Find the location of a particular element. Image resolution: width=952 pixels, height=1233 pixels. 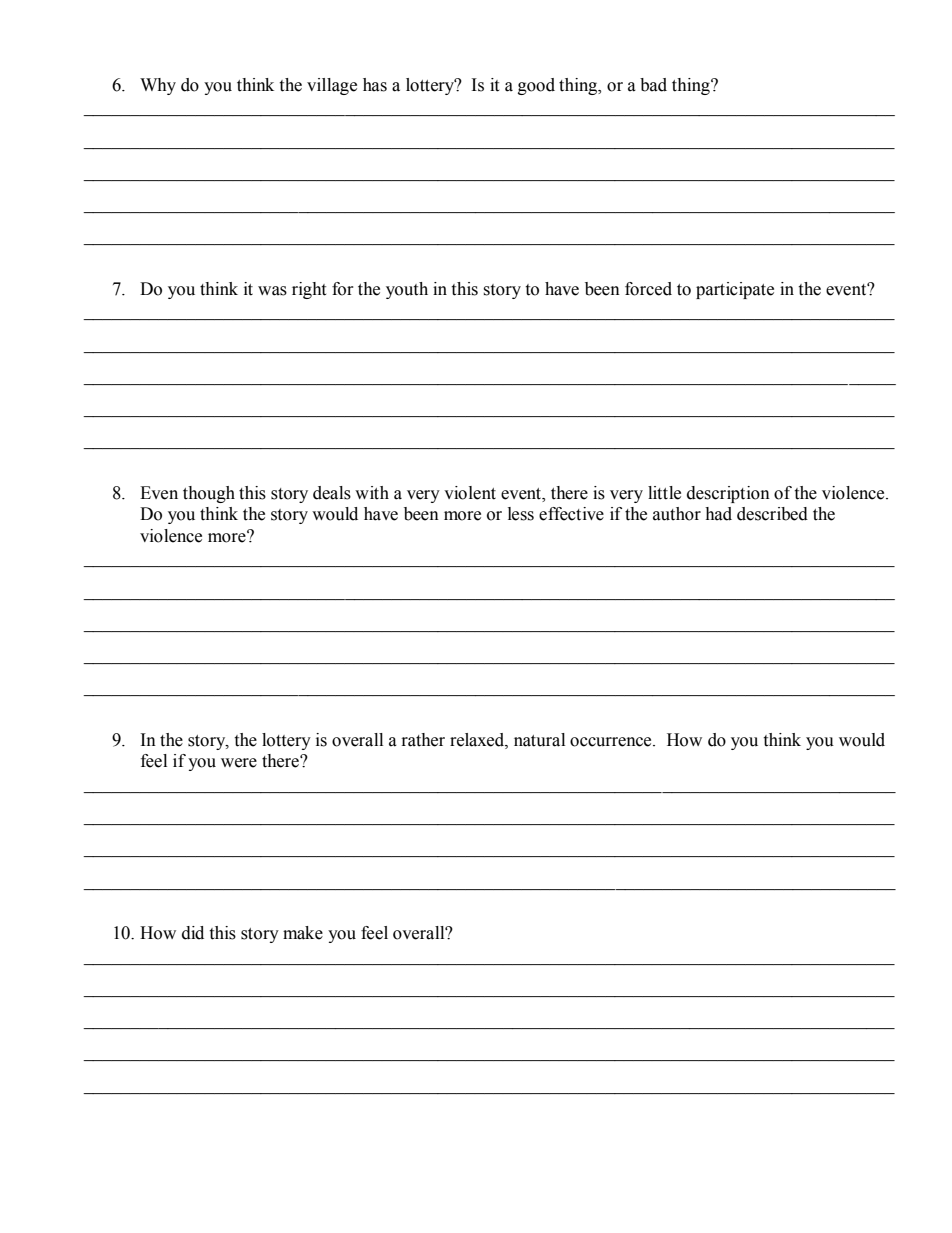

bad is located at coordinates (653, 85).
